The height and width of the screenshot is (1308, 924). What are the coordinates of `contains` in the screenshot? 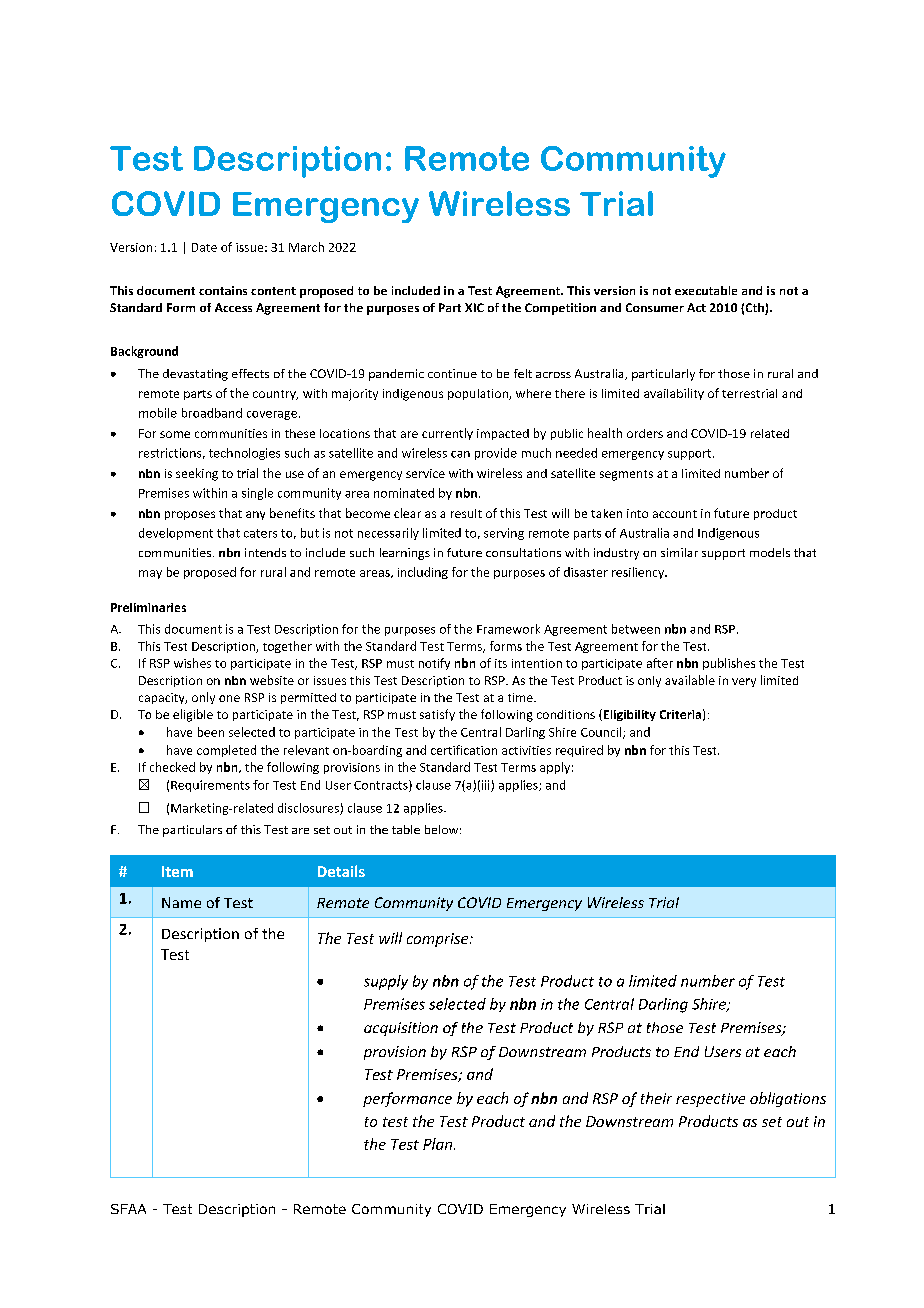 It's located at (223, 290).
